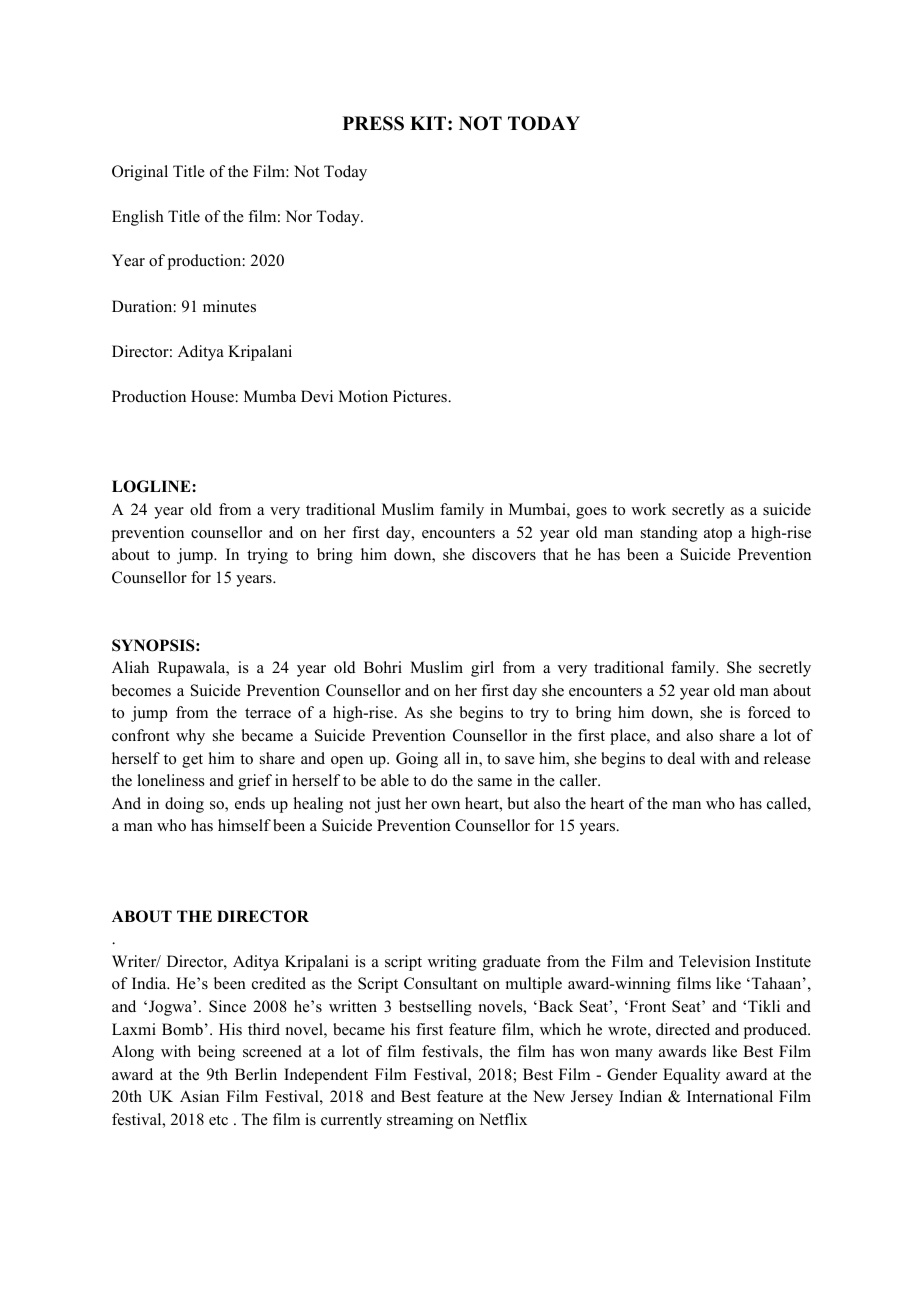  I want to click on girl, so click(482, 669).
